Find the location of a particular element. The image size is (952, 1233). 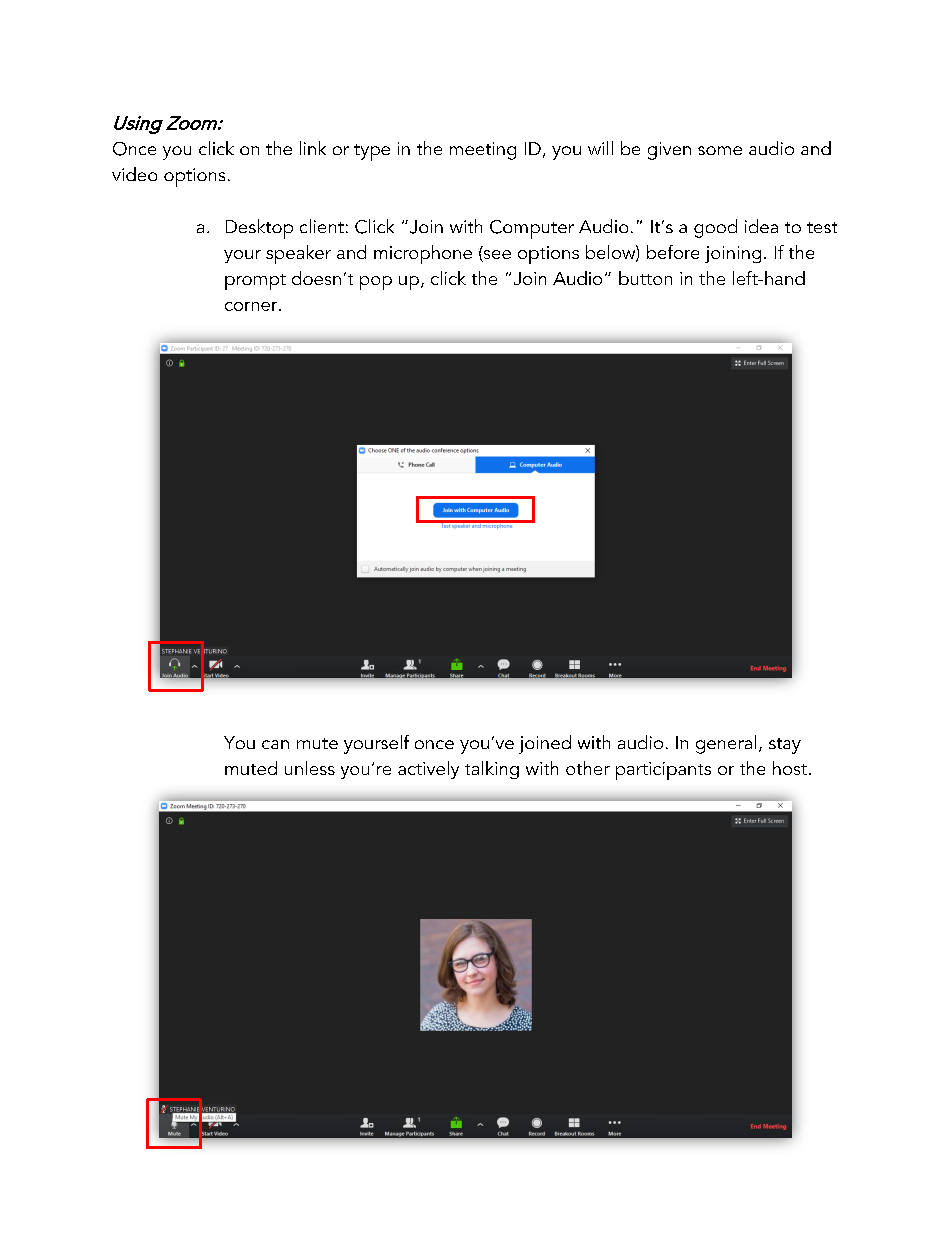

pop is located at coordinates (376, 283).
